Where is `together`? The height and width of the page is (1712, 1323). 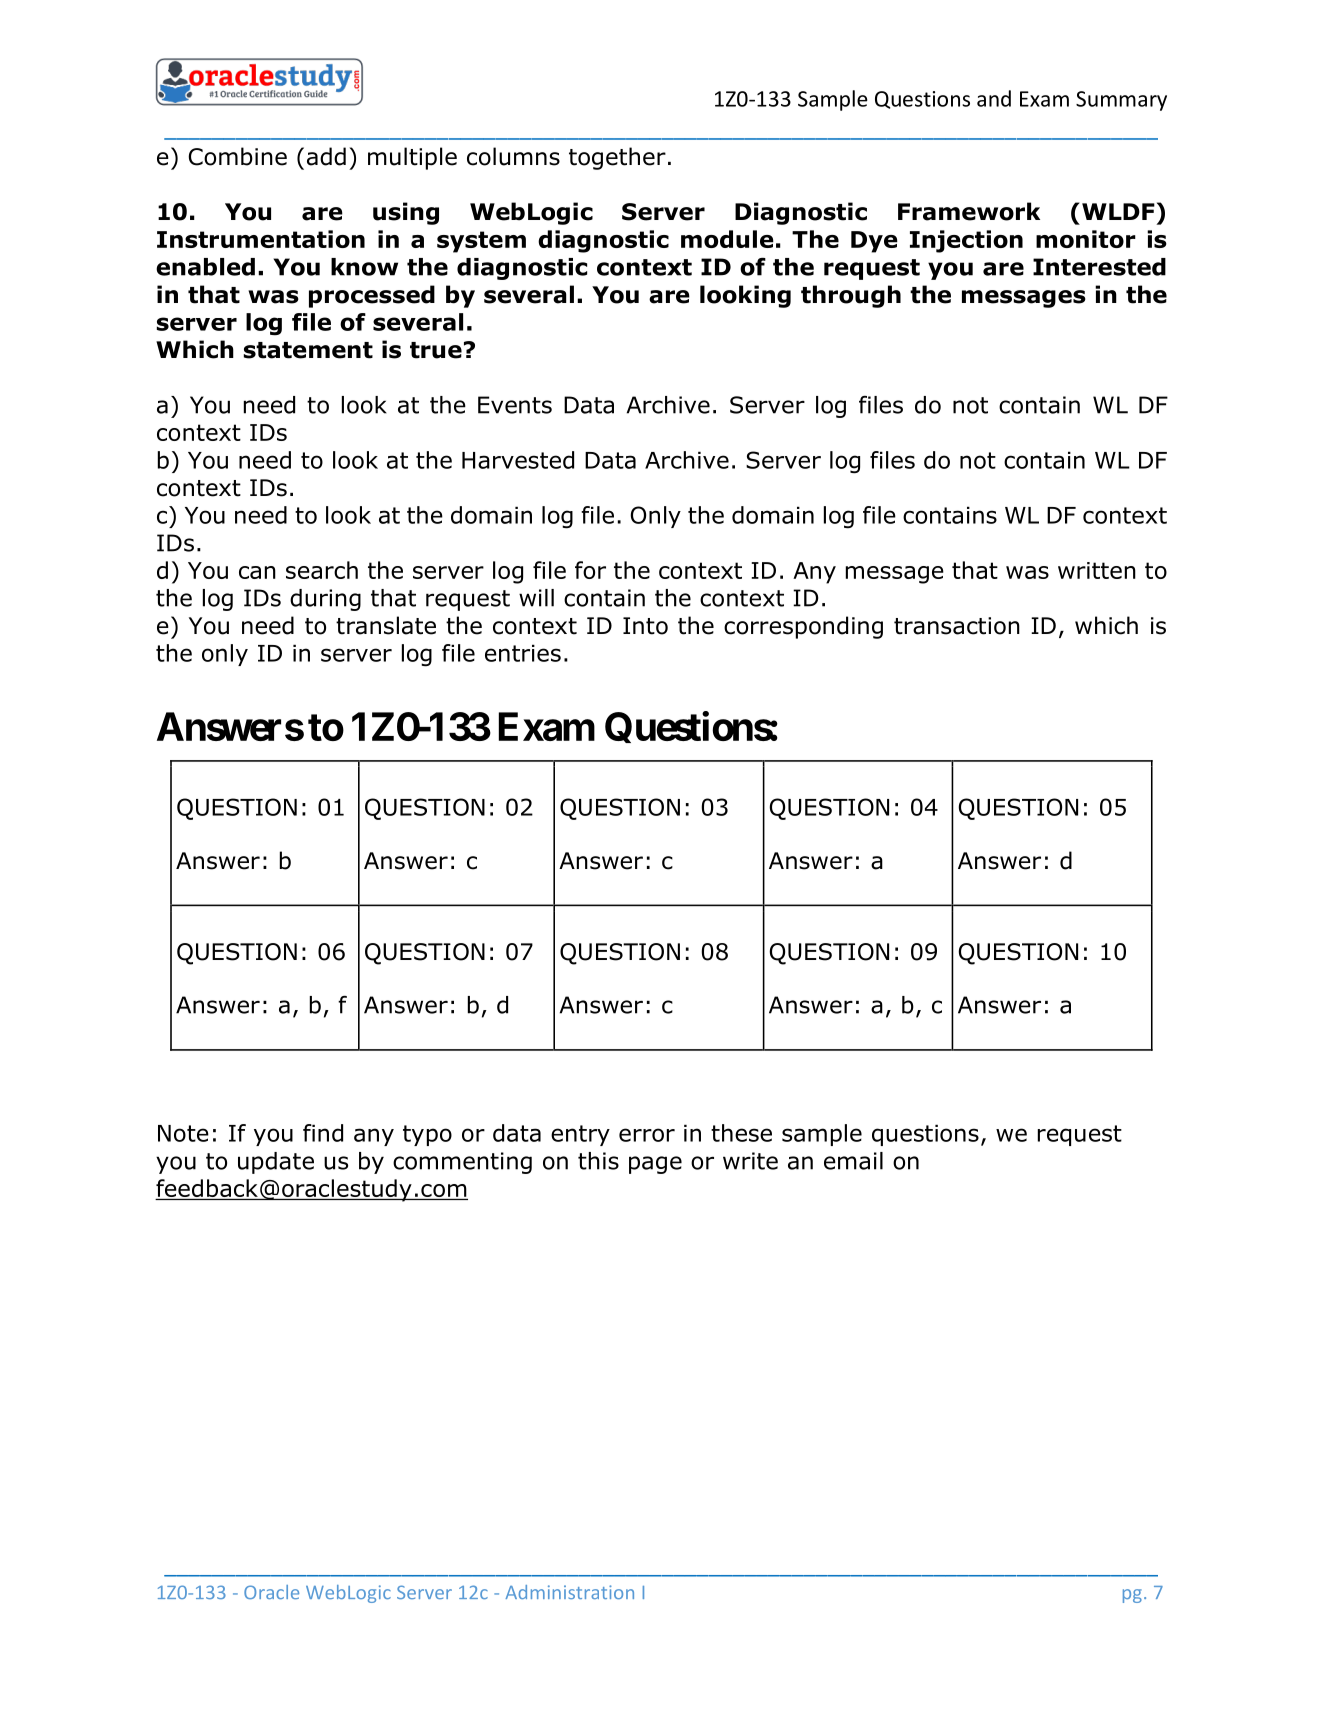 together is located at coordinates (617, 158).
